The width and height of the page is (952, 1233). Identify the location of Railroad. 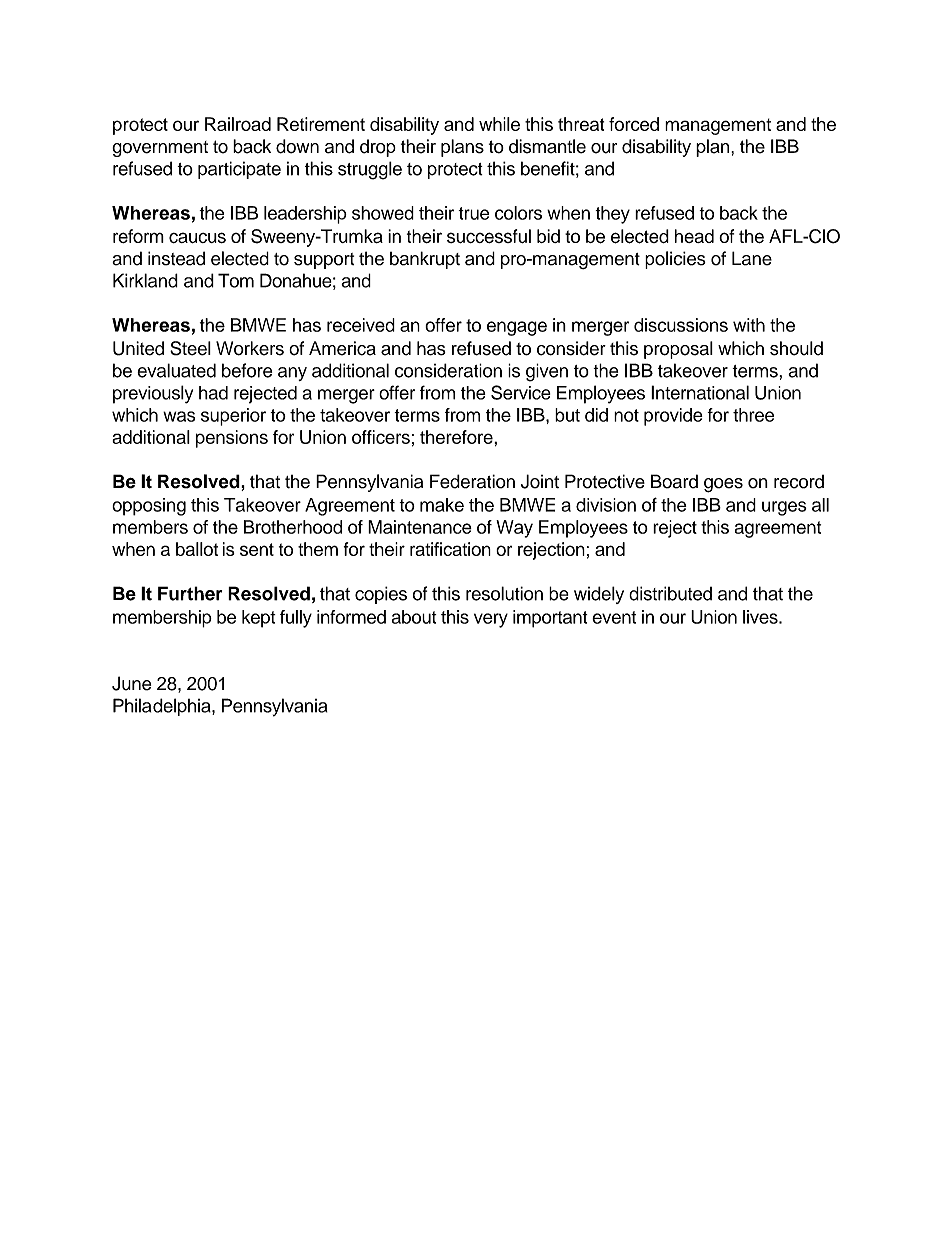
(238, 124).
